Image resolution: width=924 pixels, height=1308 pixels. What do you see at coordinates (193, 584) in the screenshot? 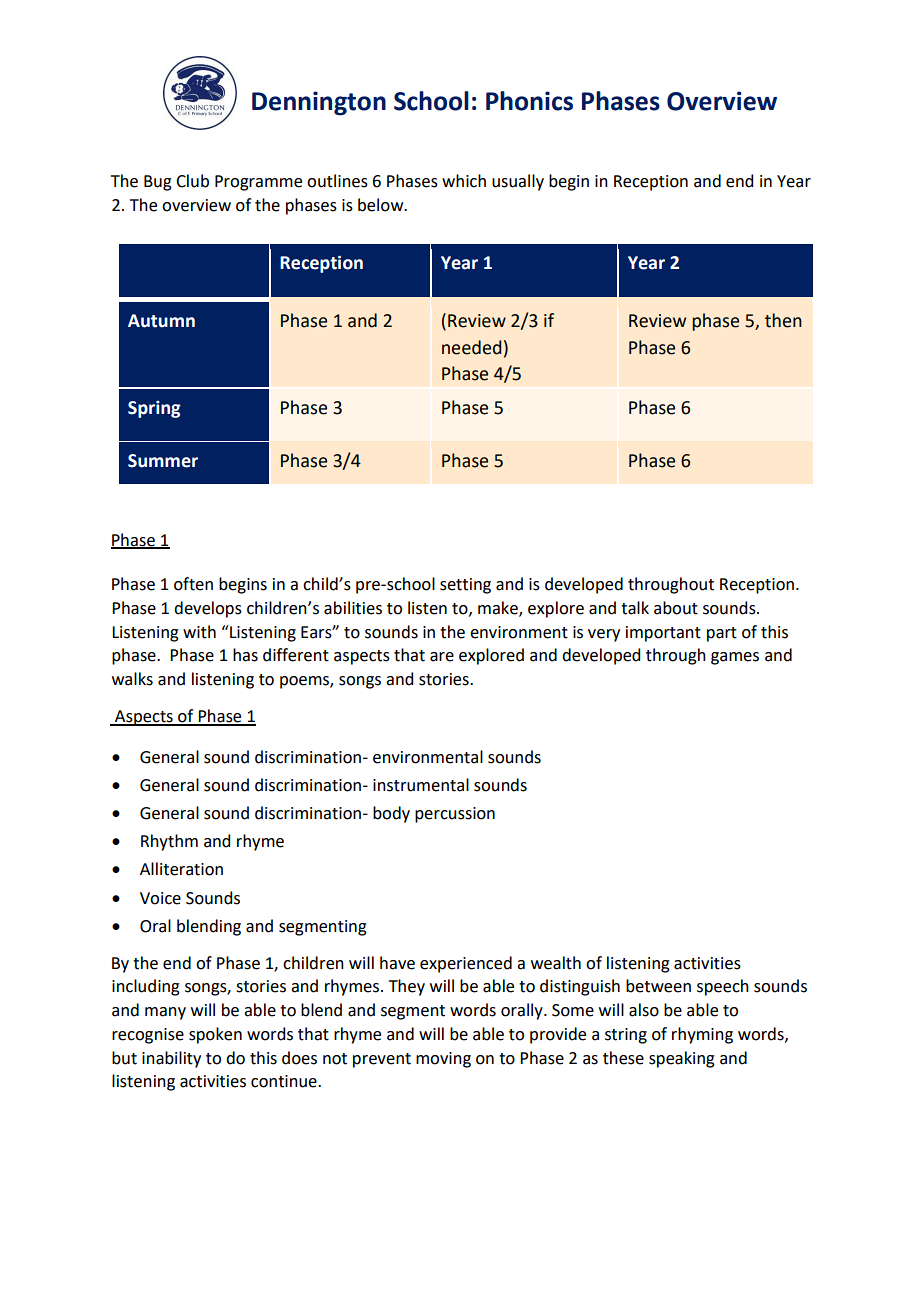
I see `often` at bounding box center [193, 584].
